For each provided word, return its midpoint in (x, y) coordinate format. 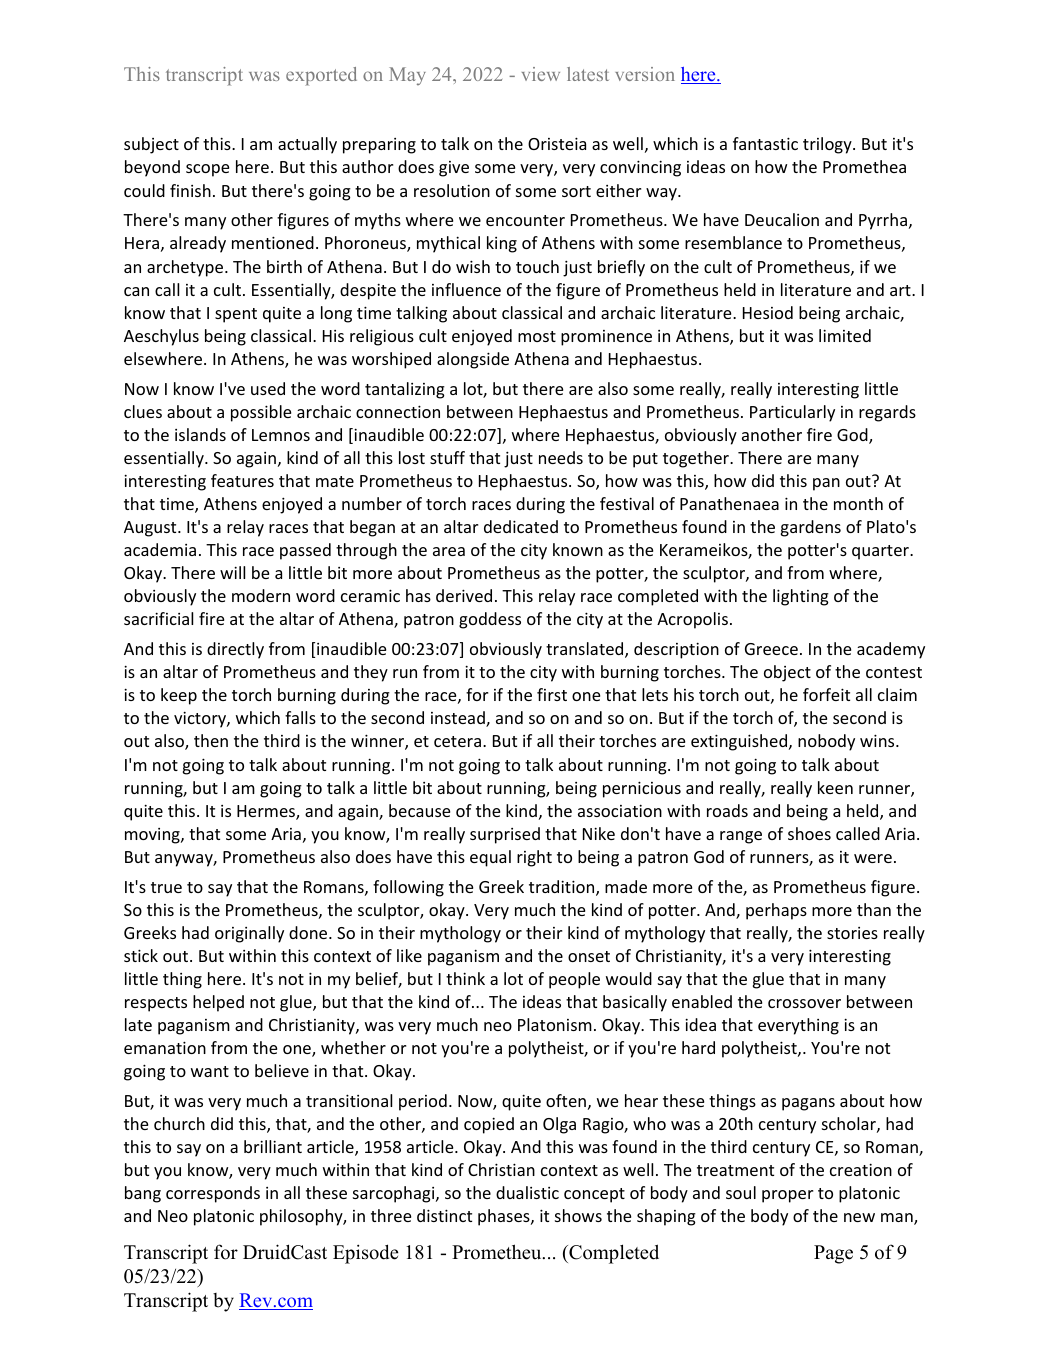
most (537, 336)
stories (852, 933)
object (787, 673)
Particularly (792, 413)
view (541, 74)
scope (207, 170)
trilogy (828, 145)
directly (235, 650)
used (268, 388)
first (552, 694)
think (465, 978)
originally (249, 934)
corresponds (213, 1194)
